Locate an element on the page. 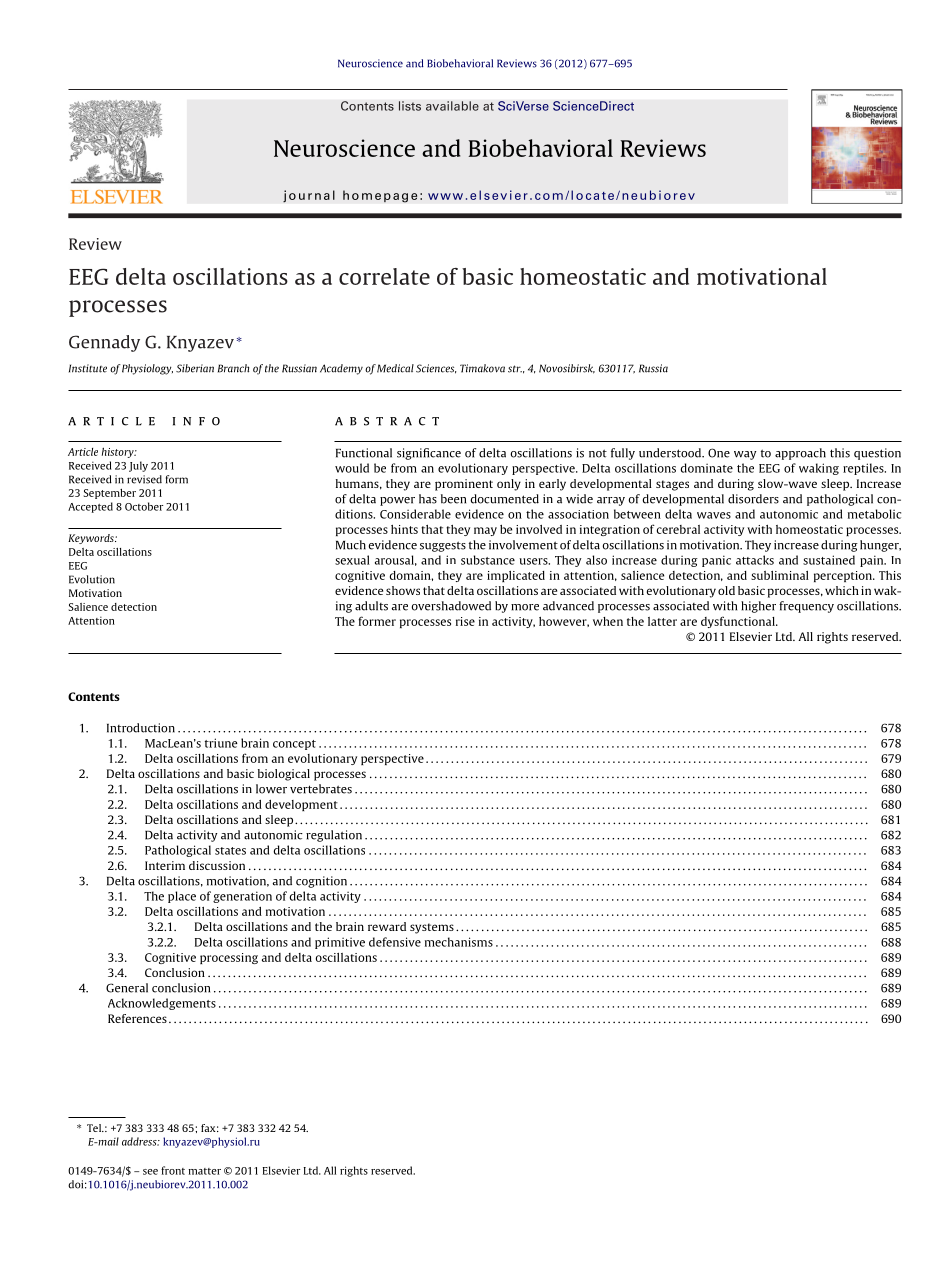  str is located at coordinates (515, 369).
